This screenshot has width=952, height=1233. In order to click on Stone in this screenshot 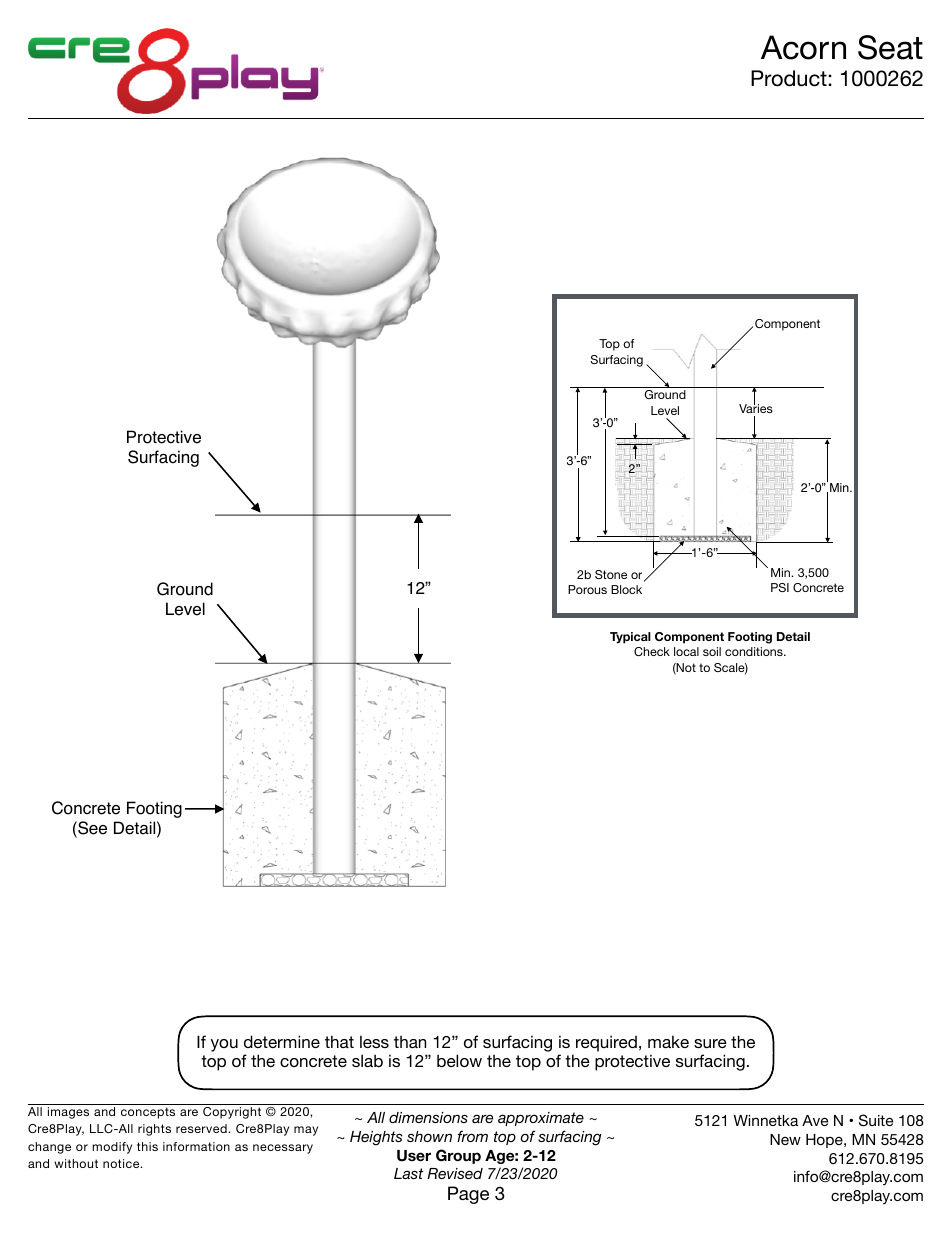, I will do `click(611, 574)`.
